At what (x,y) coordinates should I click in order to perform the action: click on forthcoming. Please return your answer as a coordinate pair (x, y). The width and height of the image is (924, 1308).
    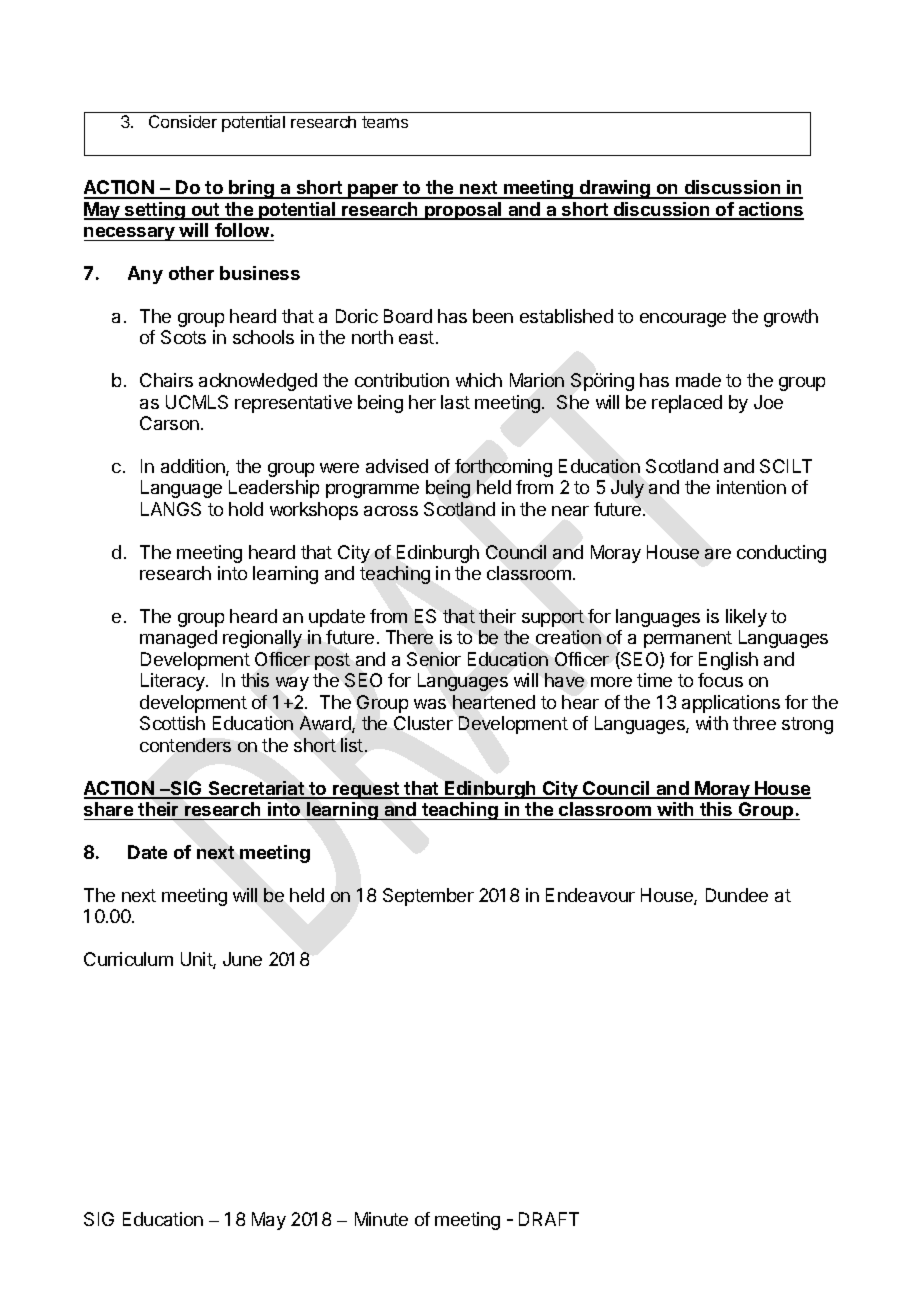
    Looking at the image, I should click on (503, 468).
